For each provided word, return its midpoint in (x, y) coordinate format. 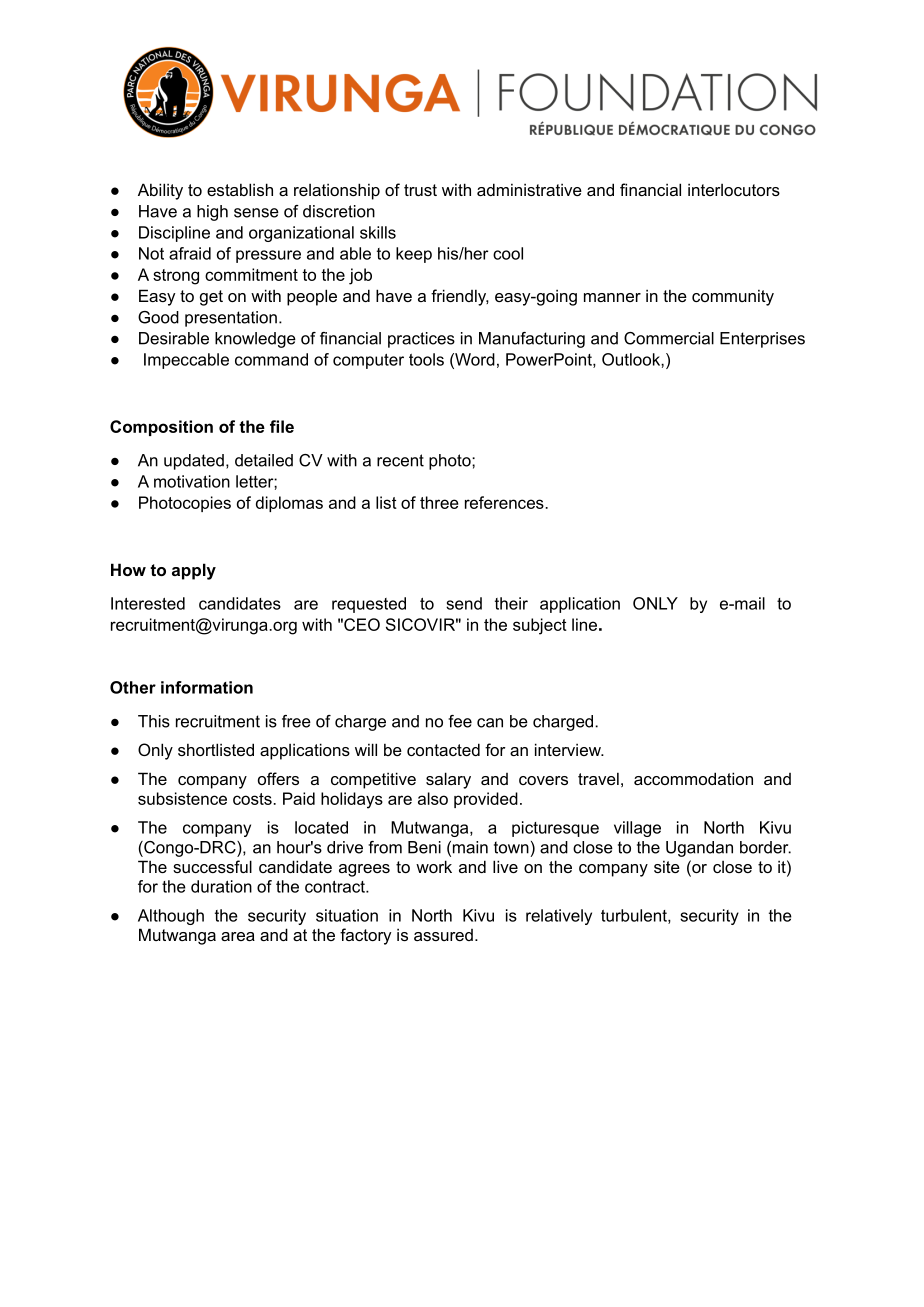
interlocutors (734, 189)
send (464, 603)
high (212, 213)
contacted (443, 749)
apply (194, 571)
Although (171, 917)
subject (540, 626)
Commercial (669, 338)
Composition (161, 428)
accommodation (693, 778)
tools (426, 359)
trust (420, 190)
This (154, 721)
